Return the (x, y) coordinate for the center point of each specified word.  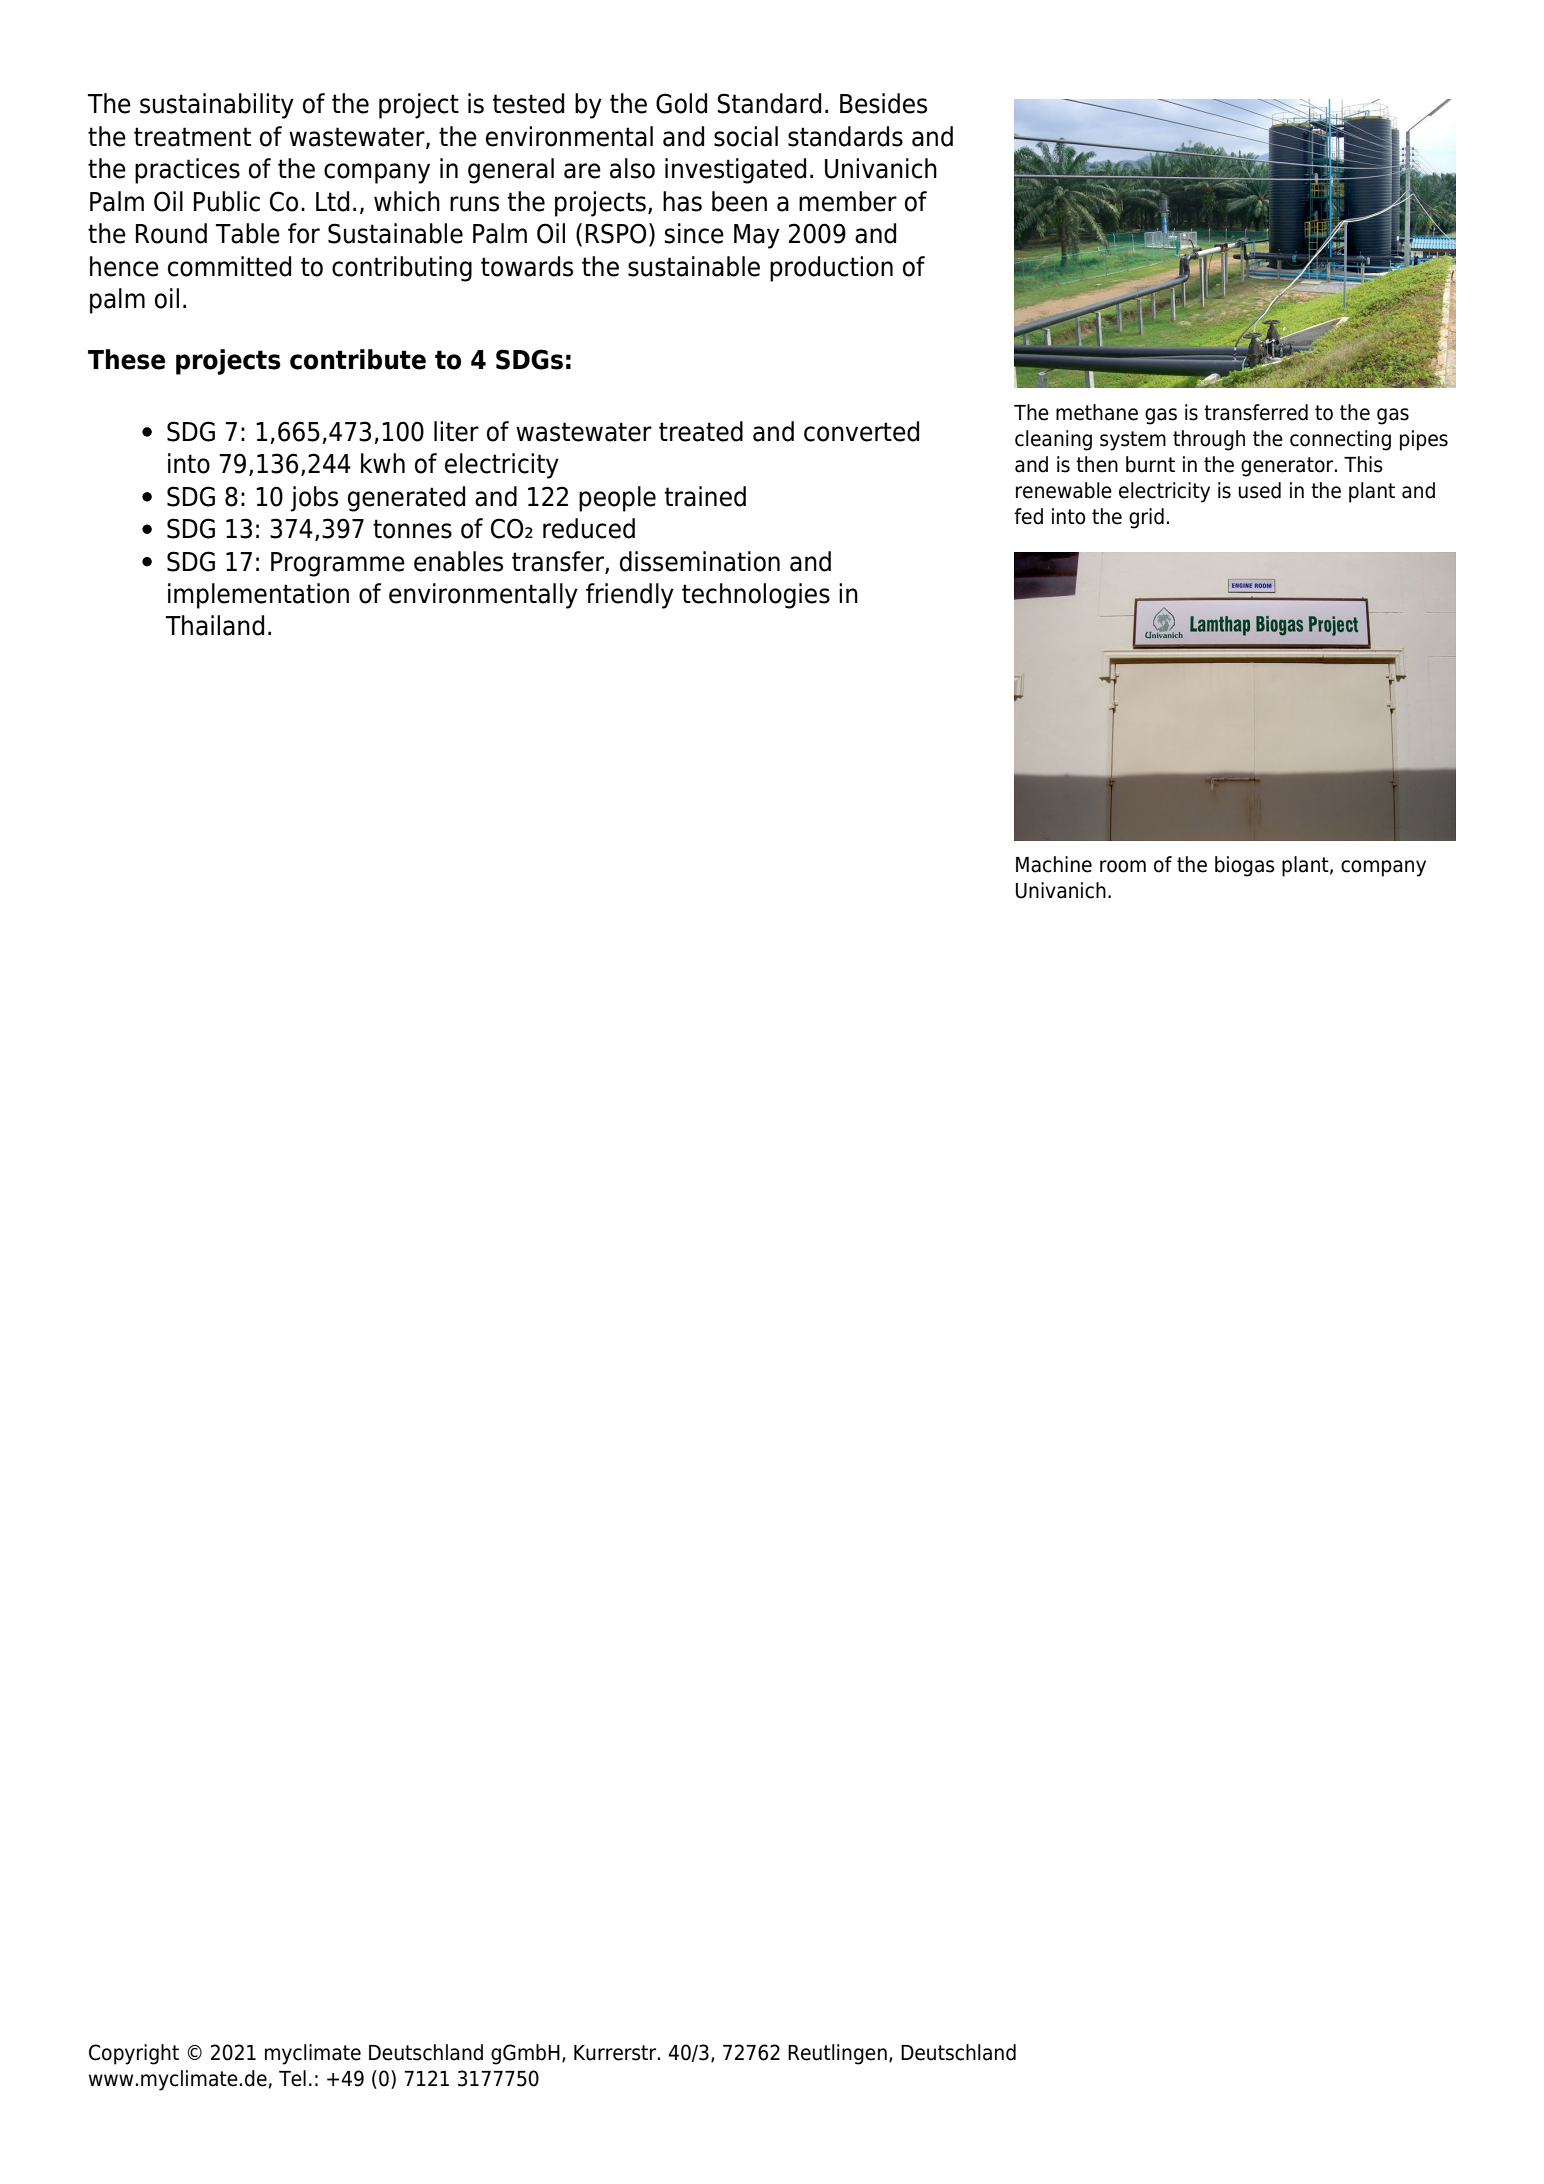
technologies (756, 596)
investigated (735, 171)
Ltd (332, 201)
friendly (630, 596)
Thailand (215, 625)
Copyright (134, 2054)
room (1123, 866)
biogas (1245, 866)
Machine (1054, 864)
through (1209, 440)
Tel (292, 2078)
